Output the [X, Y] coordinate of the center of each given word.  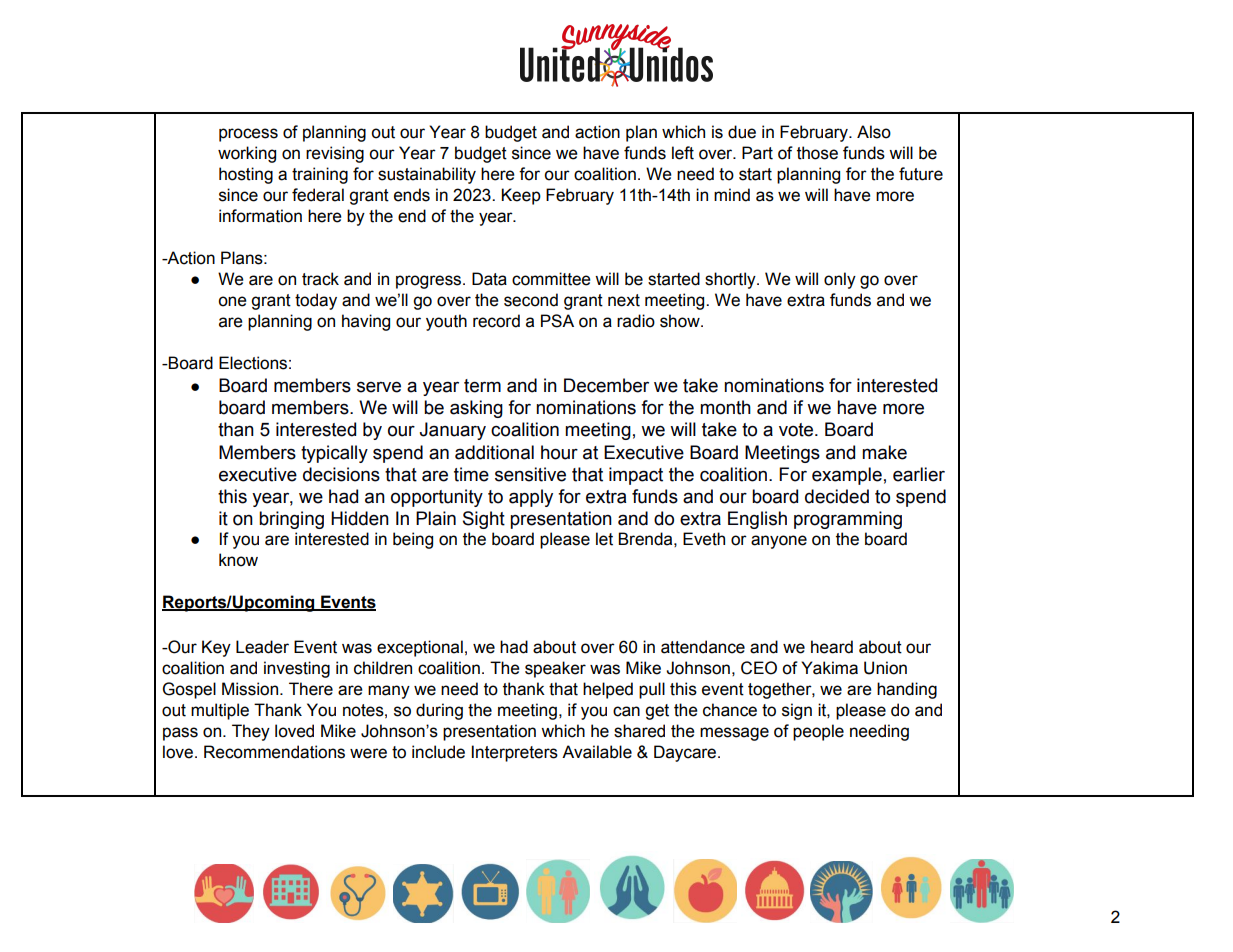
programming [848, 520]
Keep [521, 196]
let [604, 539]
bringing [291, 520]
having [366, 322]
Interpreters [515, 753]
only [840, 280]
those [817, 153]
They [251, 732]
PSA [557, 321]
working [247, 154]
